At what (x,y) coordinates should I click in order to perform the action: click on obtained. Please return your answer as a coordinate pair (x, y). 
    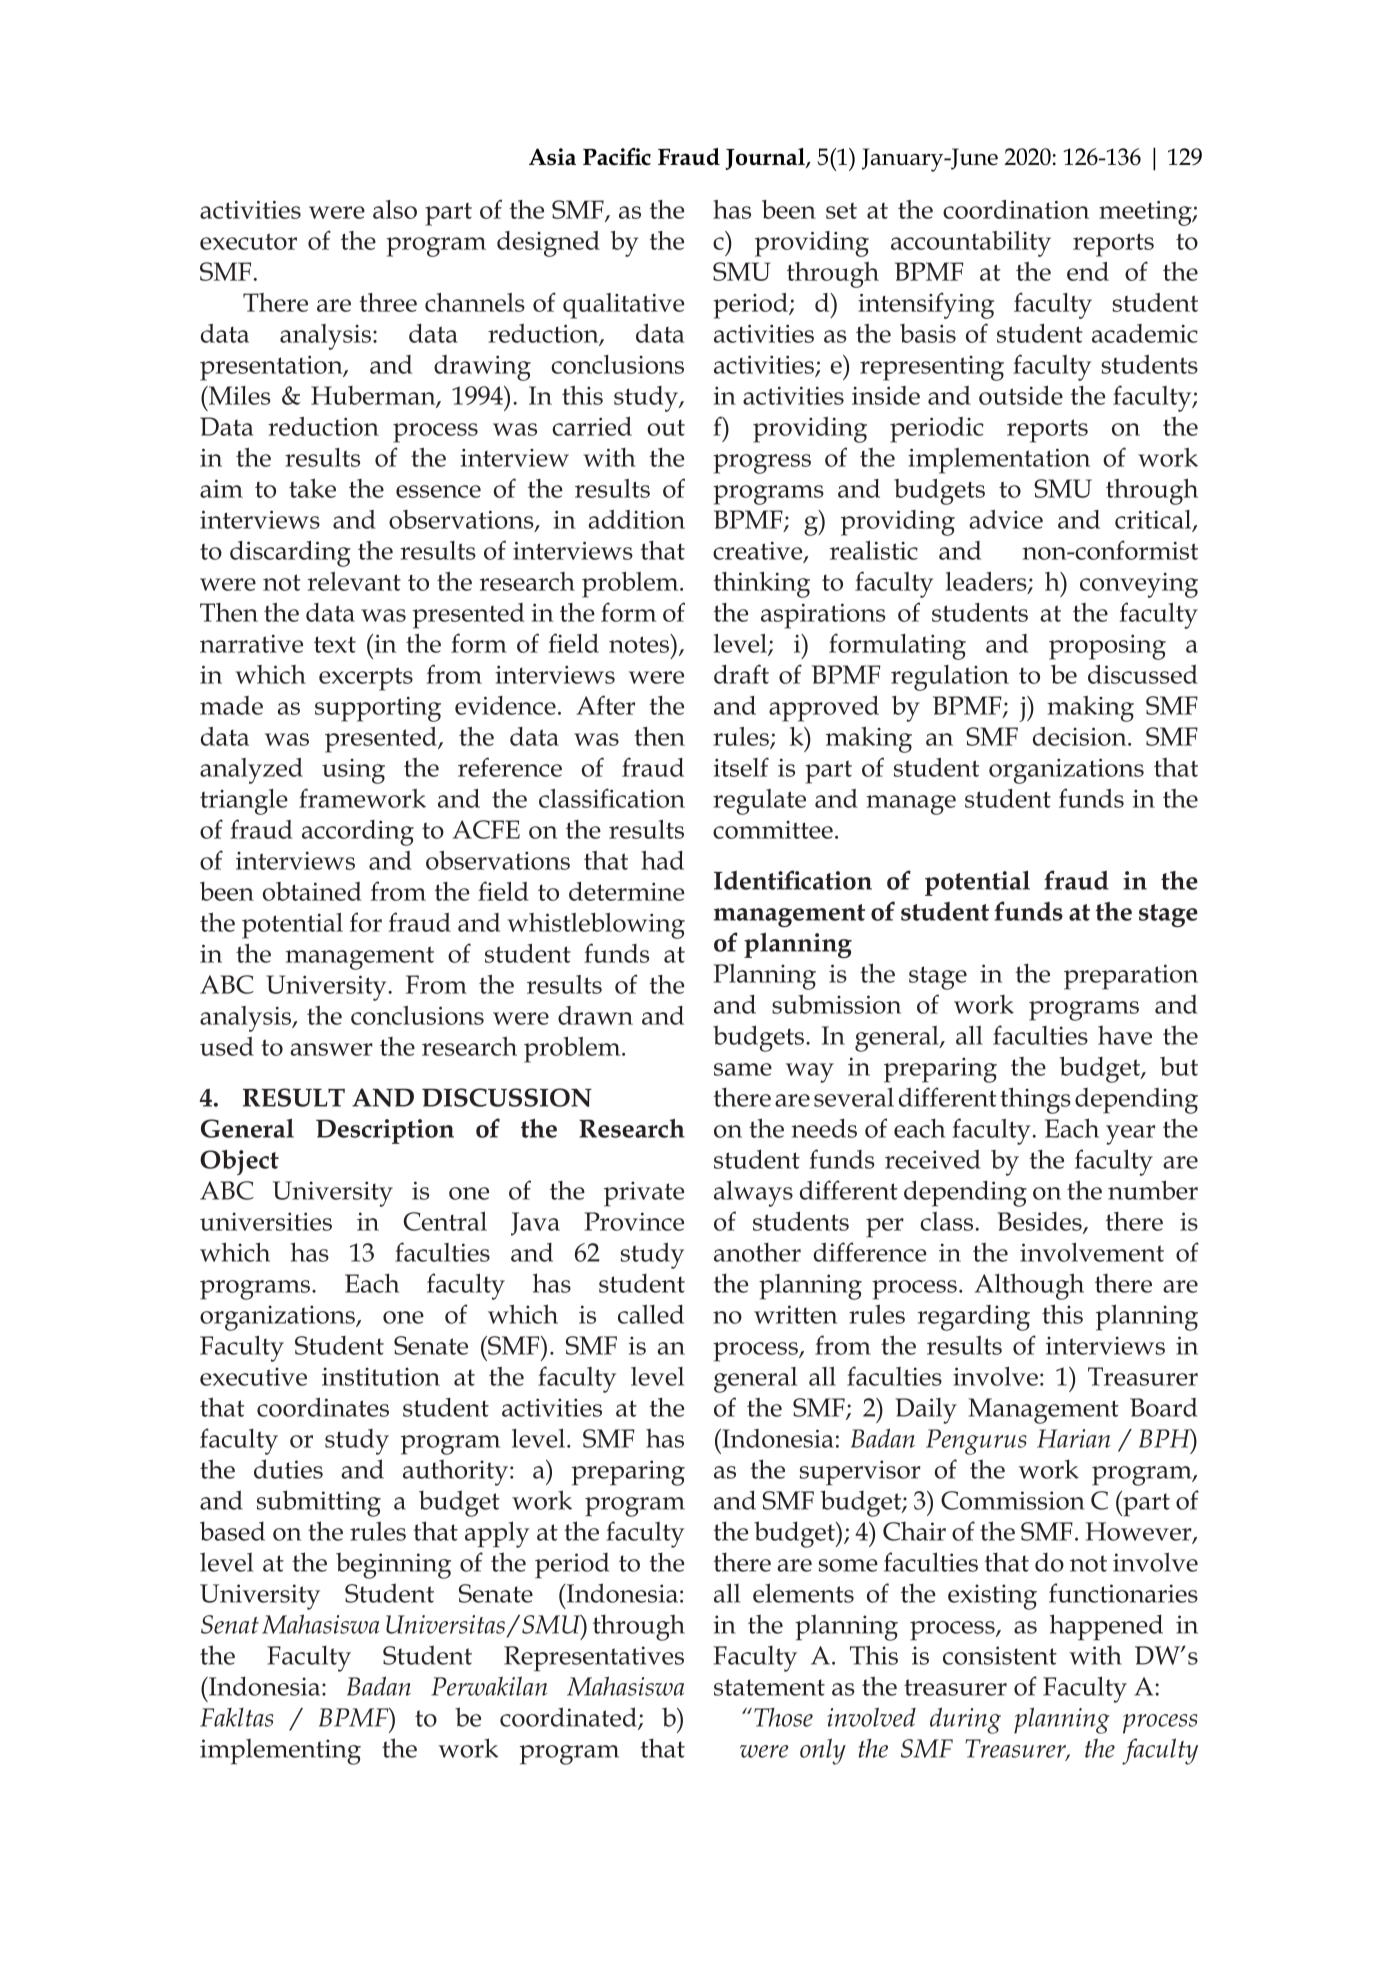
    Looking at the image, I should click on (312, 891).
